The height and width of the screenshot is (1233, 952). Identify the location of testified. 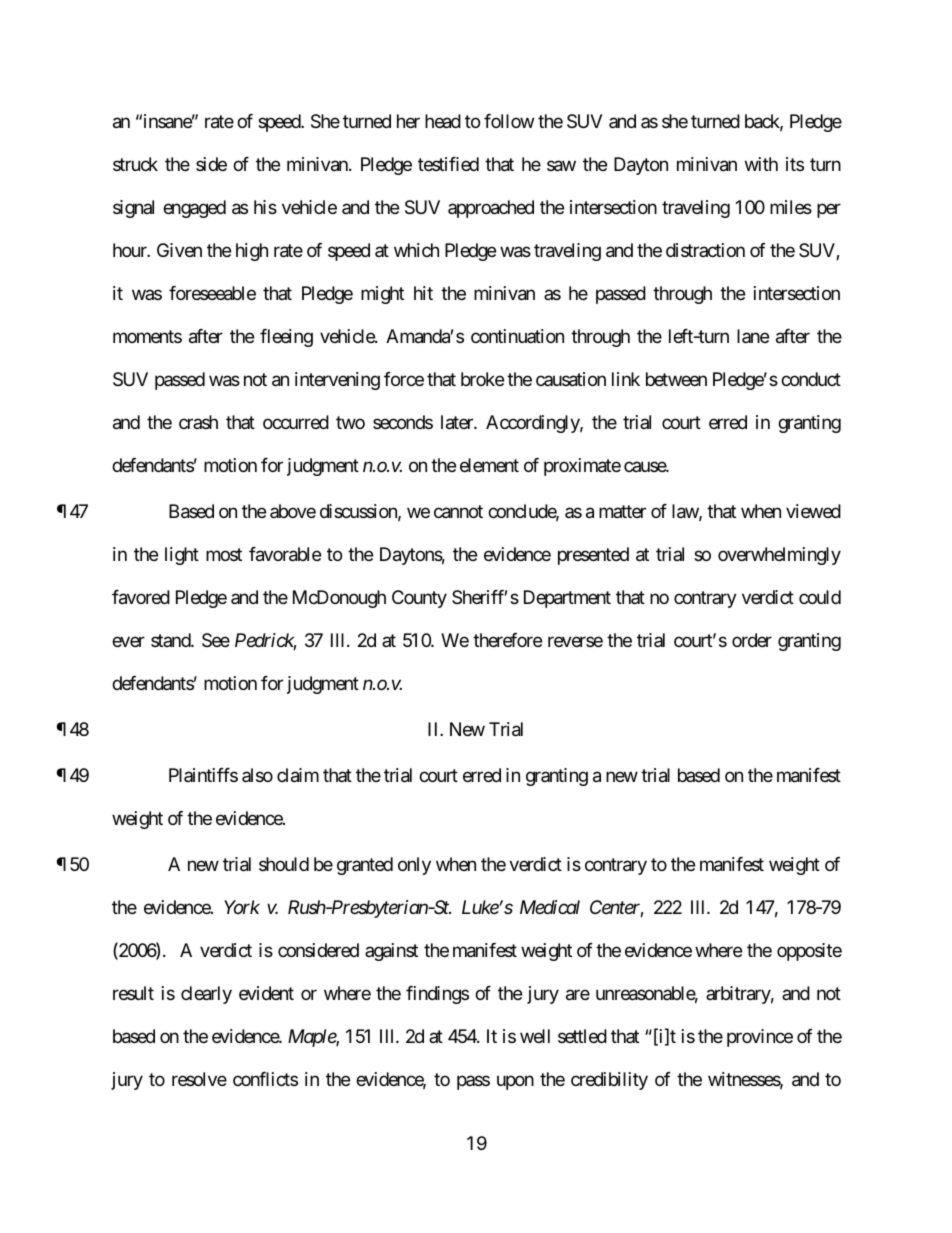
(448, 164).
